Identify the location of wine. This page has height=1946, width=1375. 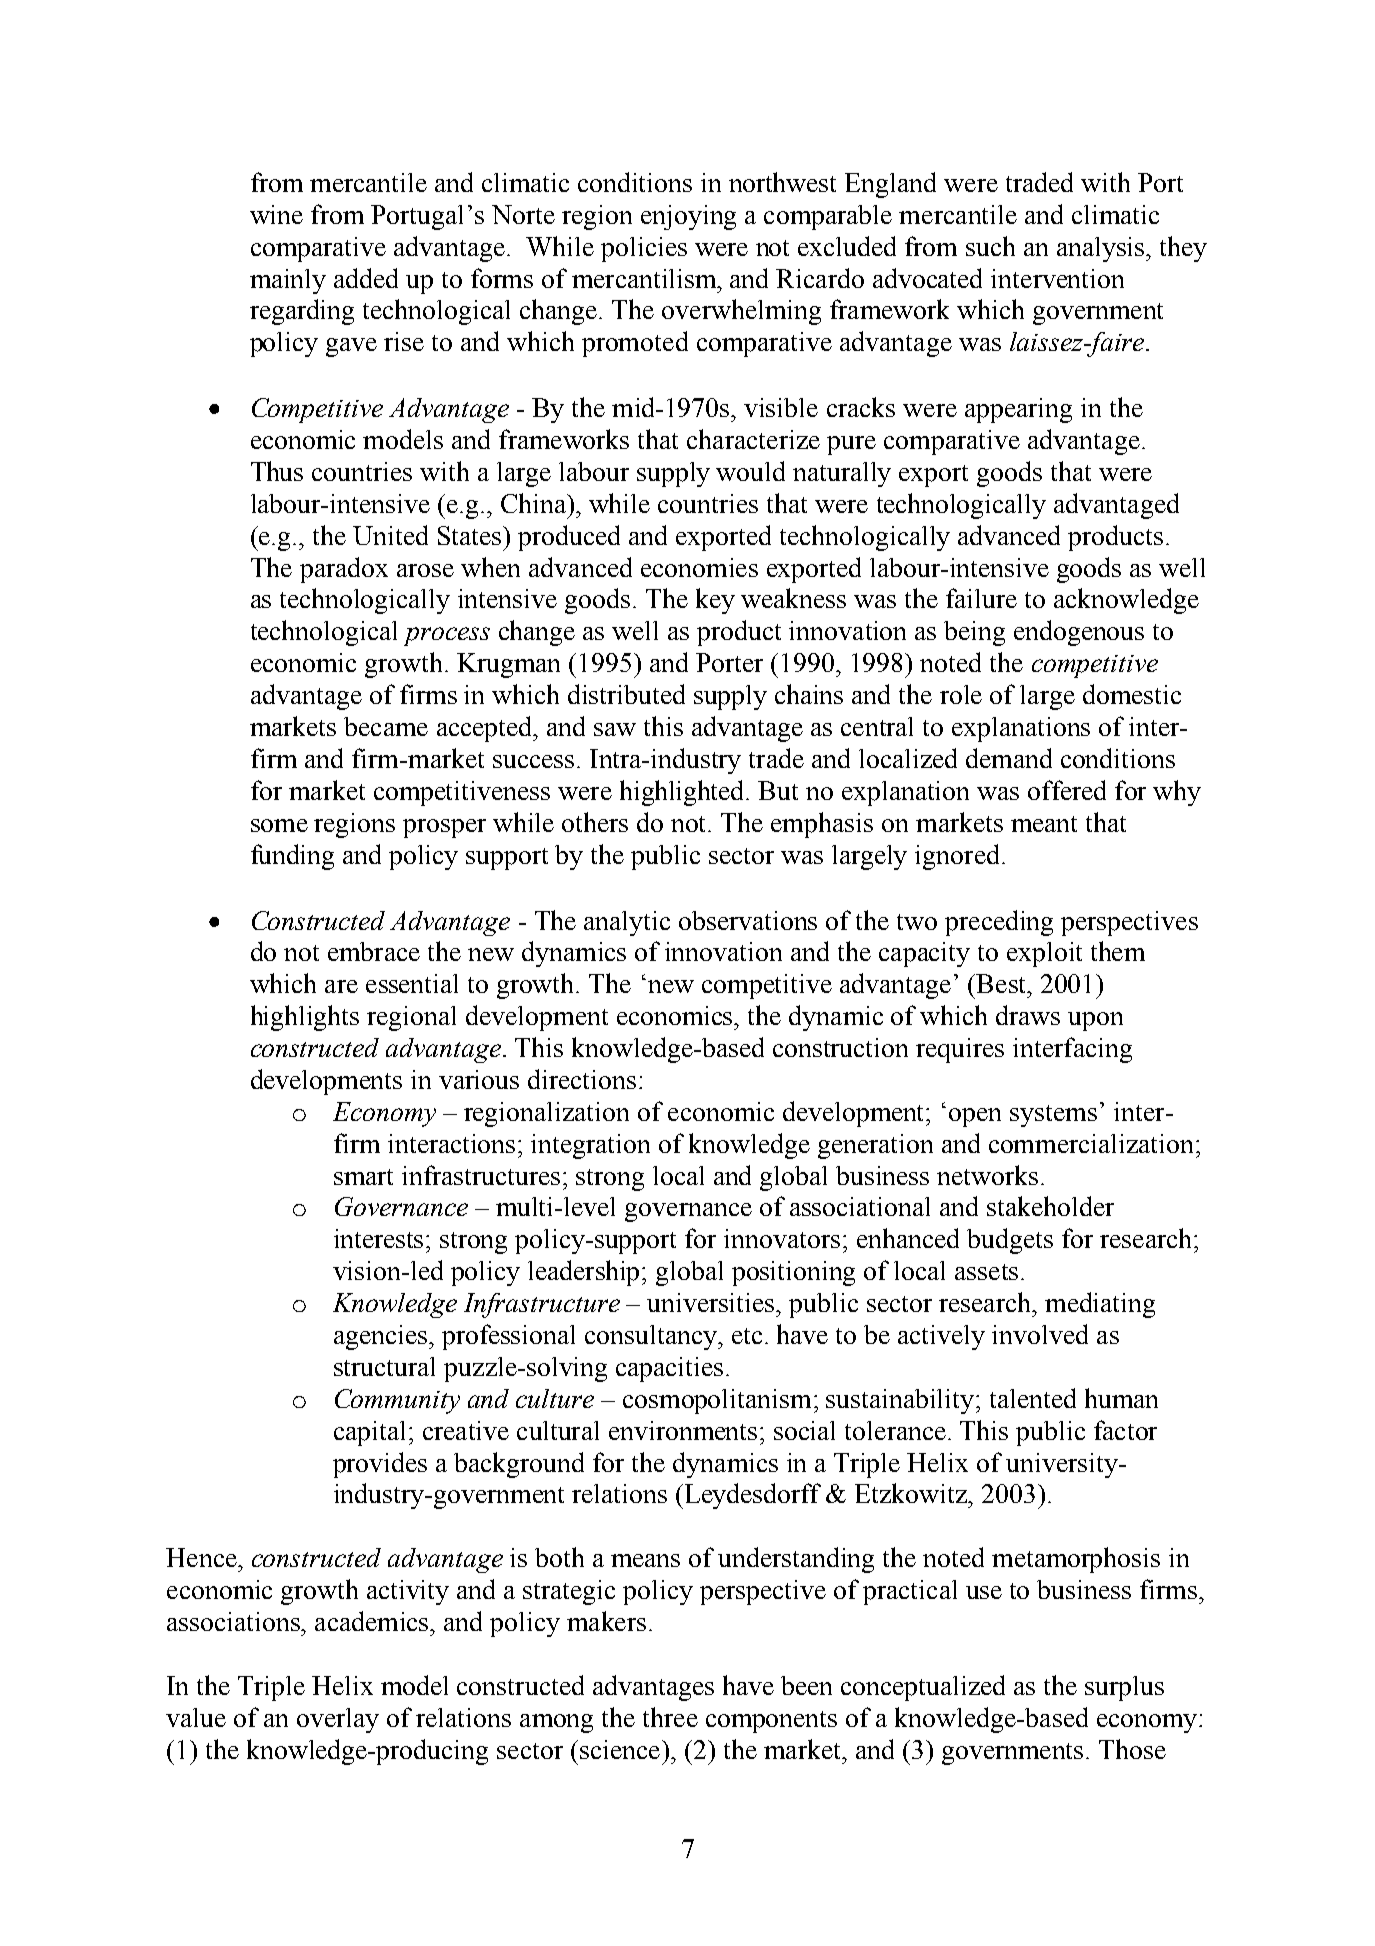
(276, 214).
